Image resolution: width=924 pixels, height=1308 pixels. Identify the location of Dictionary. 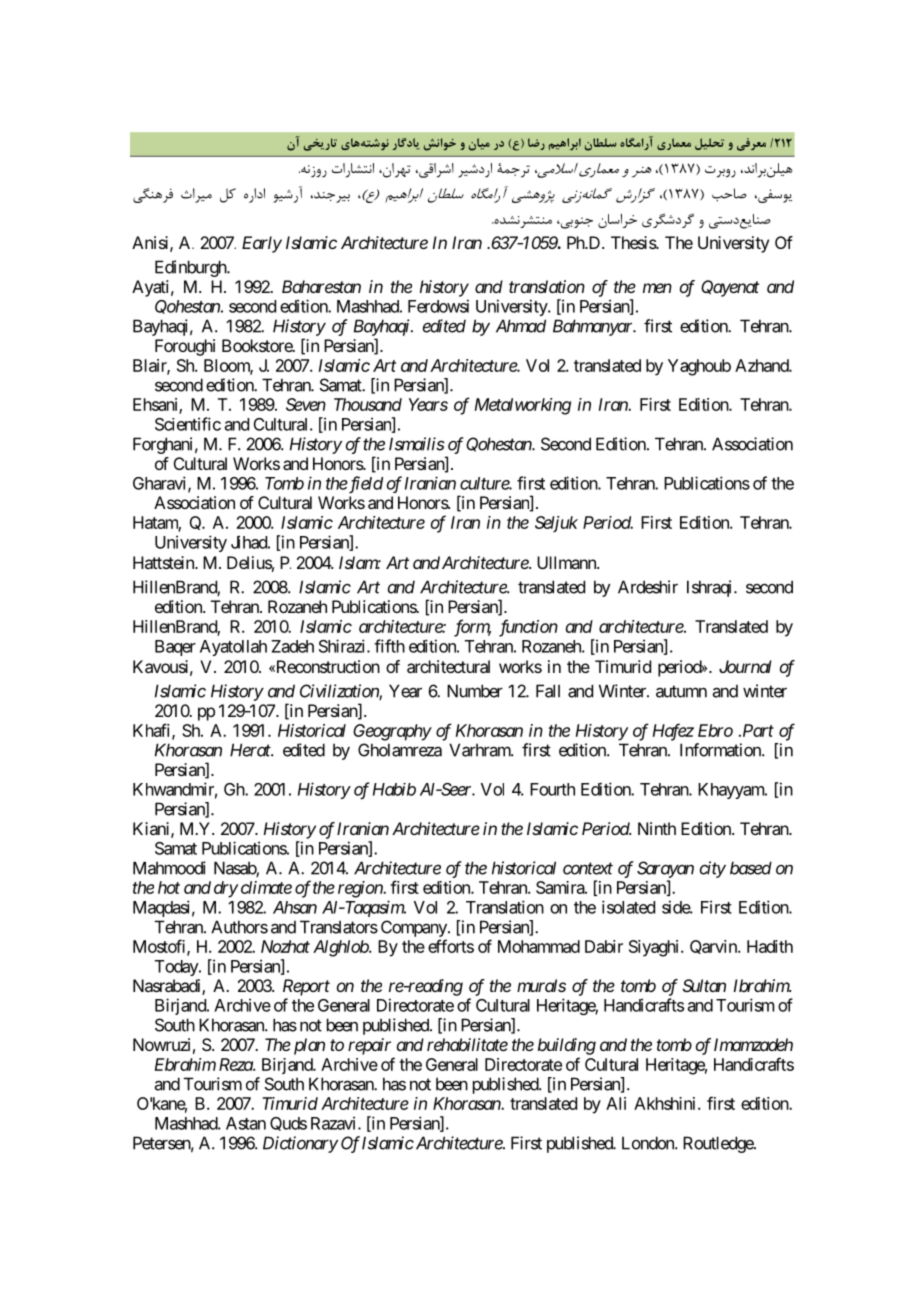
(300, 1144).
